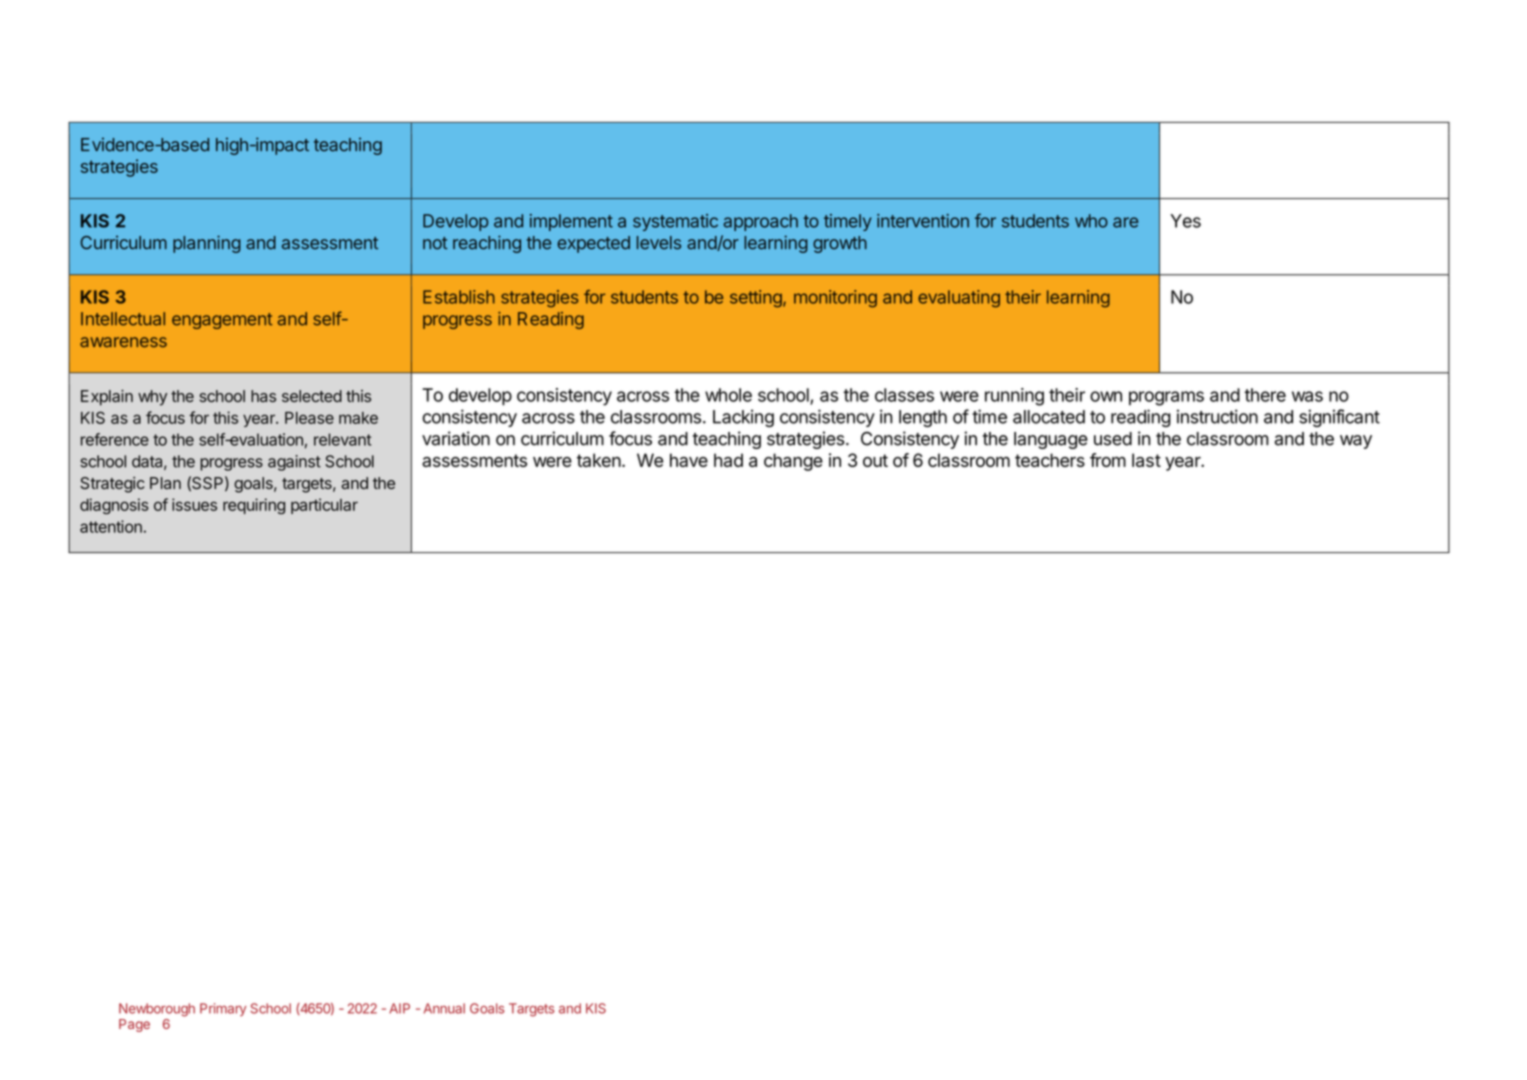 The image size is (1527, 1080). Describe the element at coordinates (793, 462) in the page. I see `change` at that location.
